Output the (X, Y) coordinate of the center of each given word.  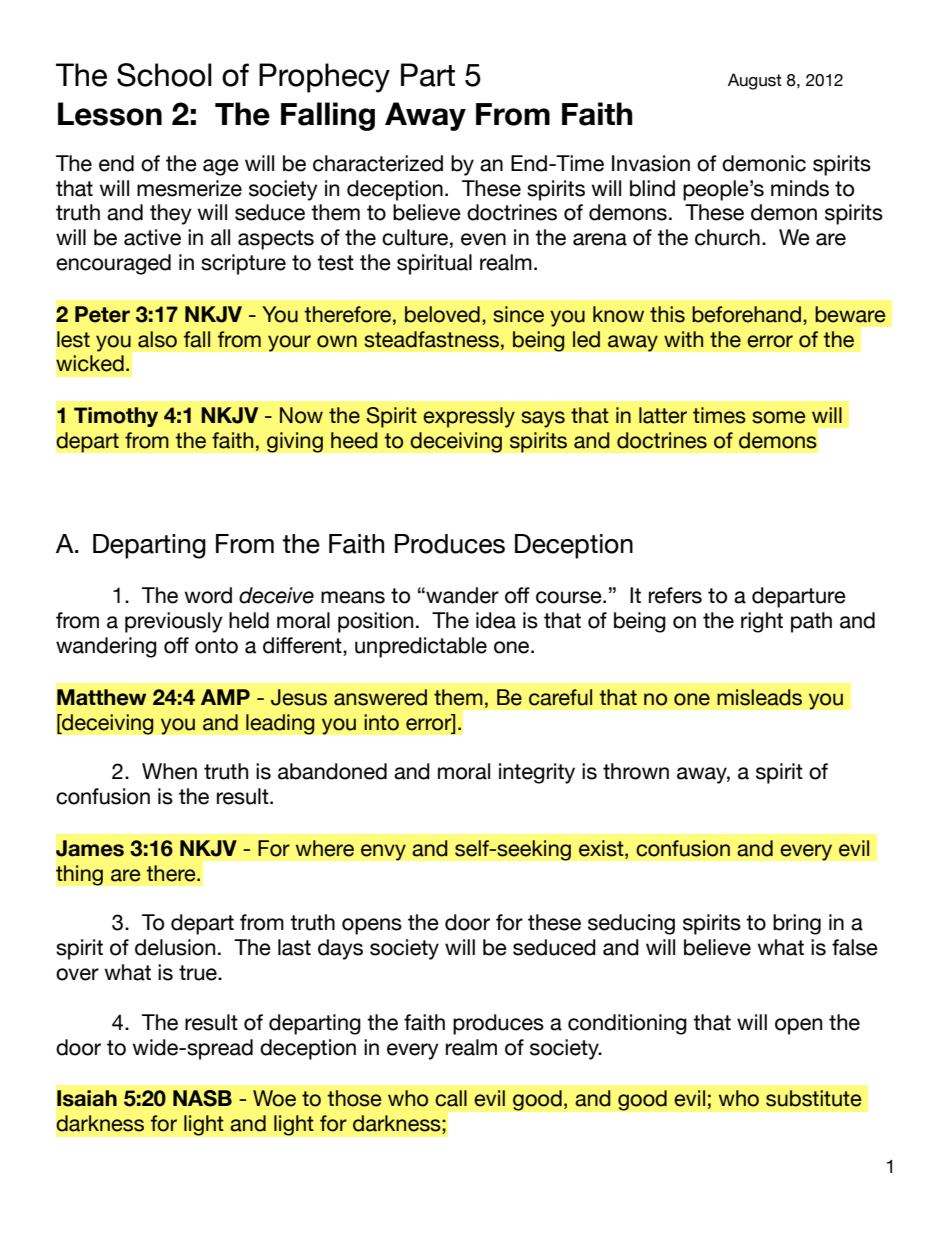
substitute (814, 1098)
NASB (202, 1098)
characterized (378, 163)
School (164, 75)
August (755, 81)
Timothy (116, 417)
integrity (537, 773)
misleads (759, 697)
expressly (469, 417)
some (779, 417)
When (169, 771)
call (451, 1098)
